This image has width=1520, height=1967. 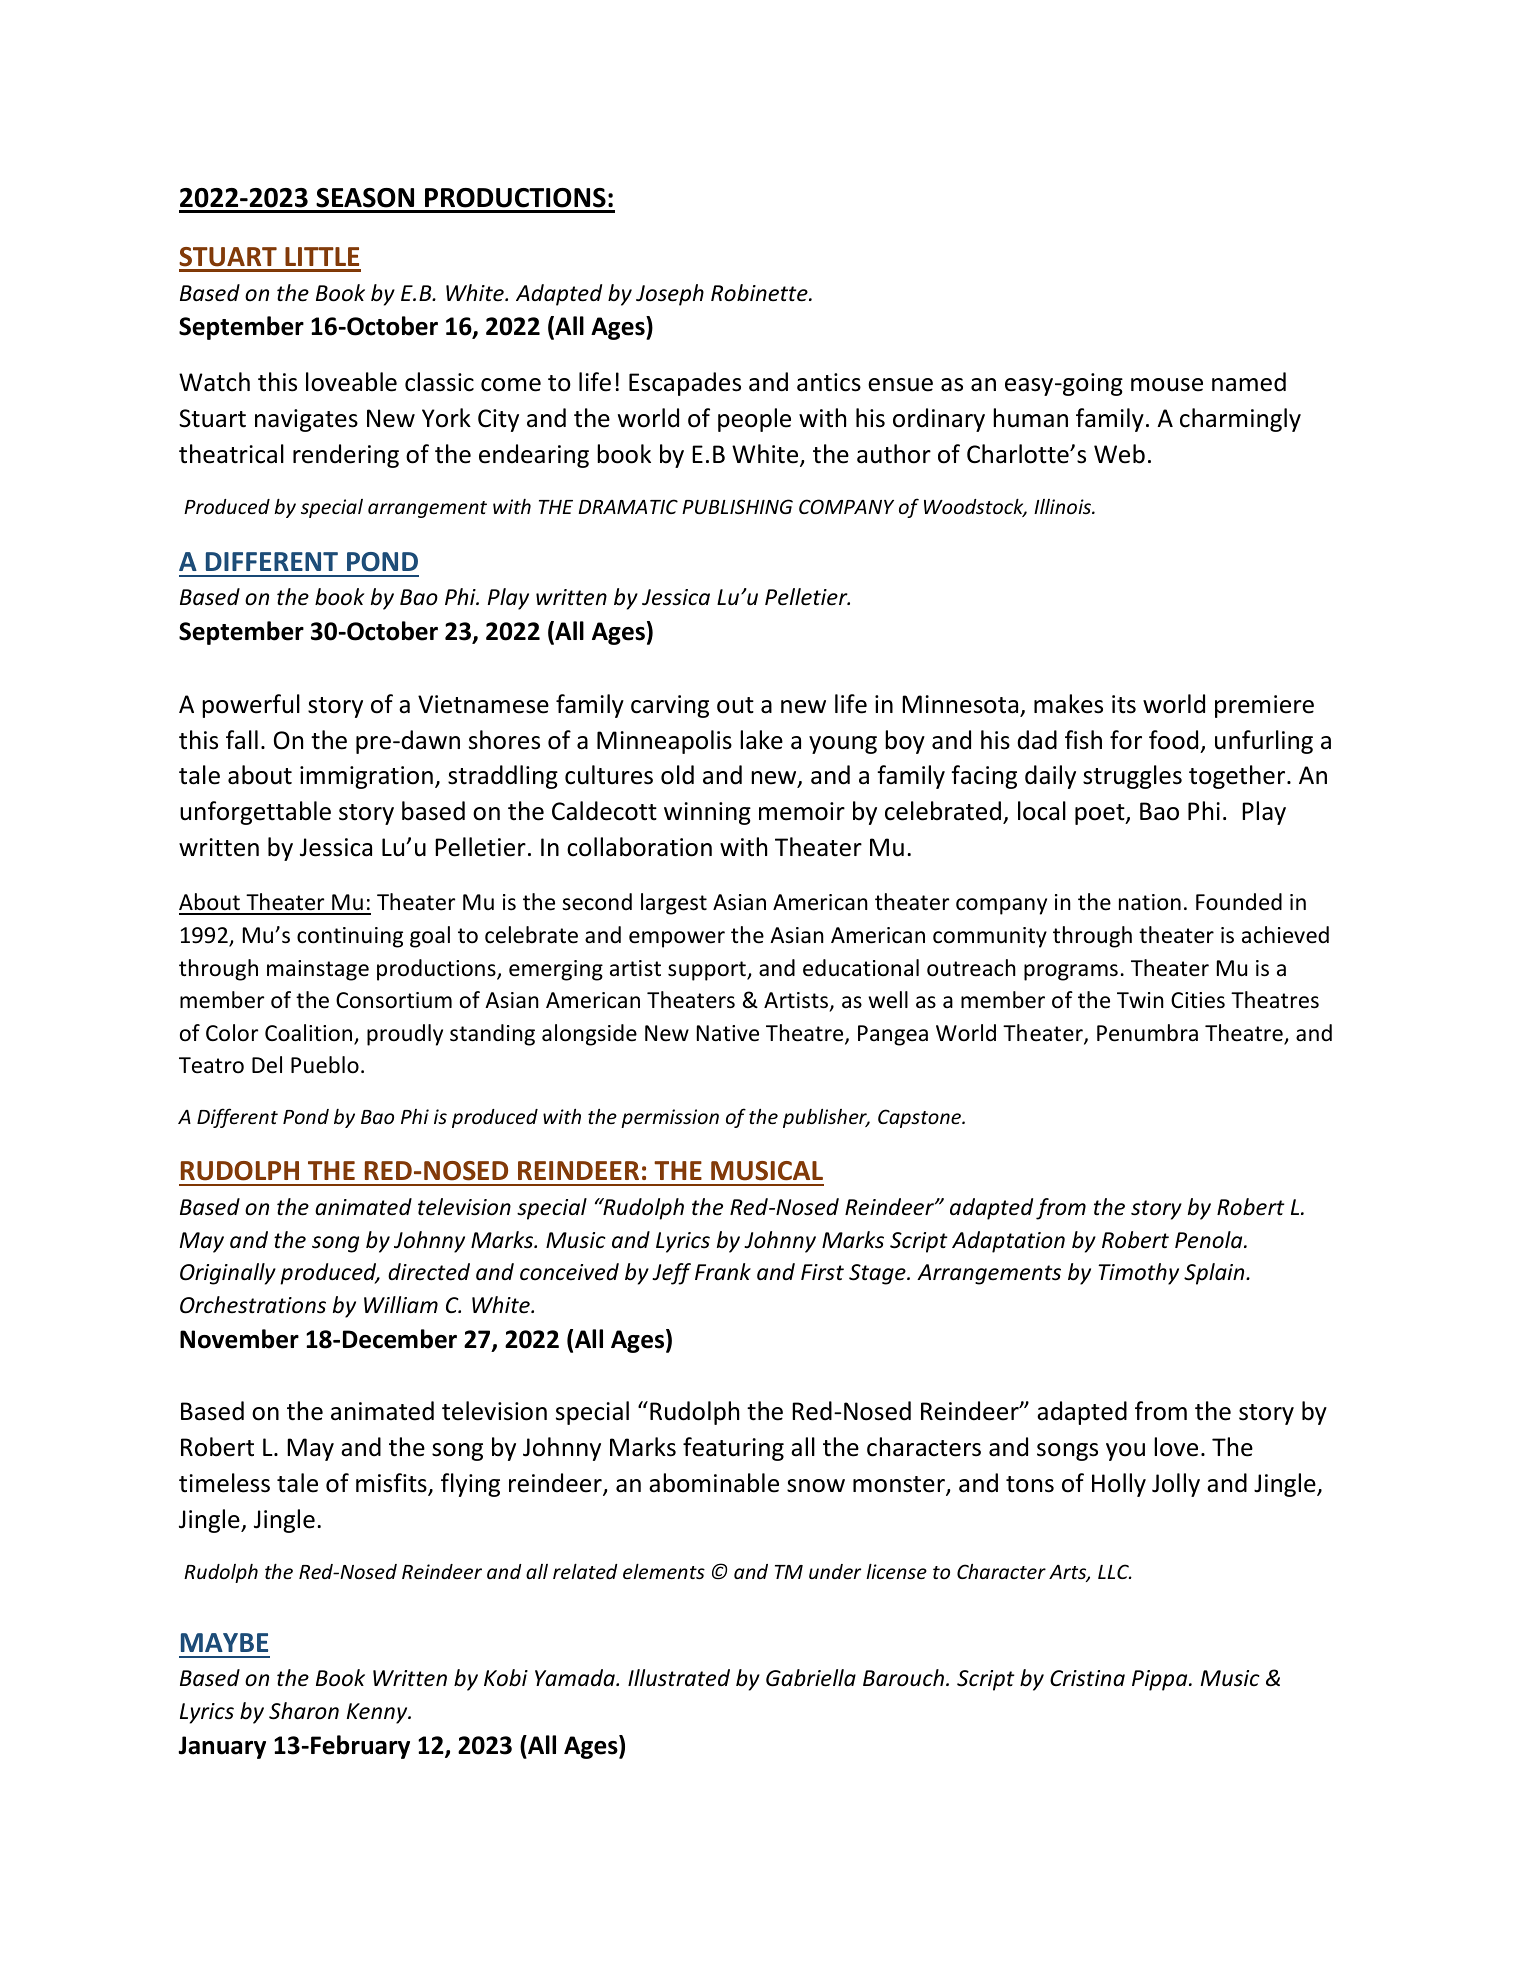 I want to click on Gabriella, so click(x=811, y=1678).
